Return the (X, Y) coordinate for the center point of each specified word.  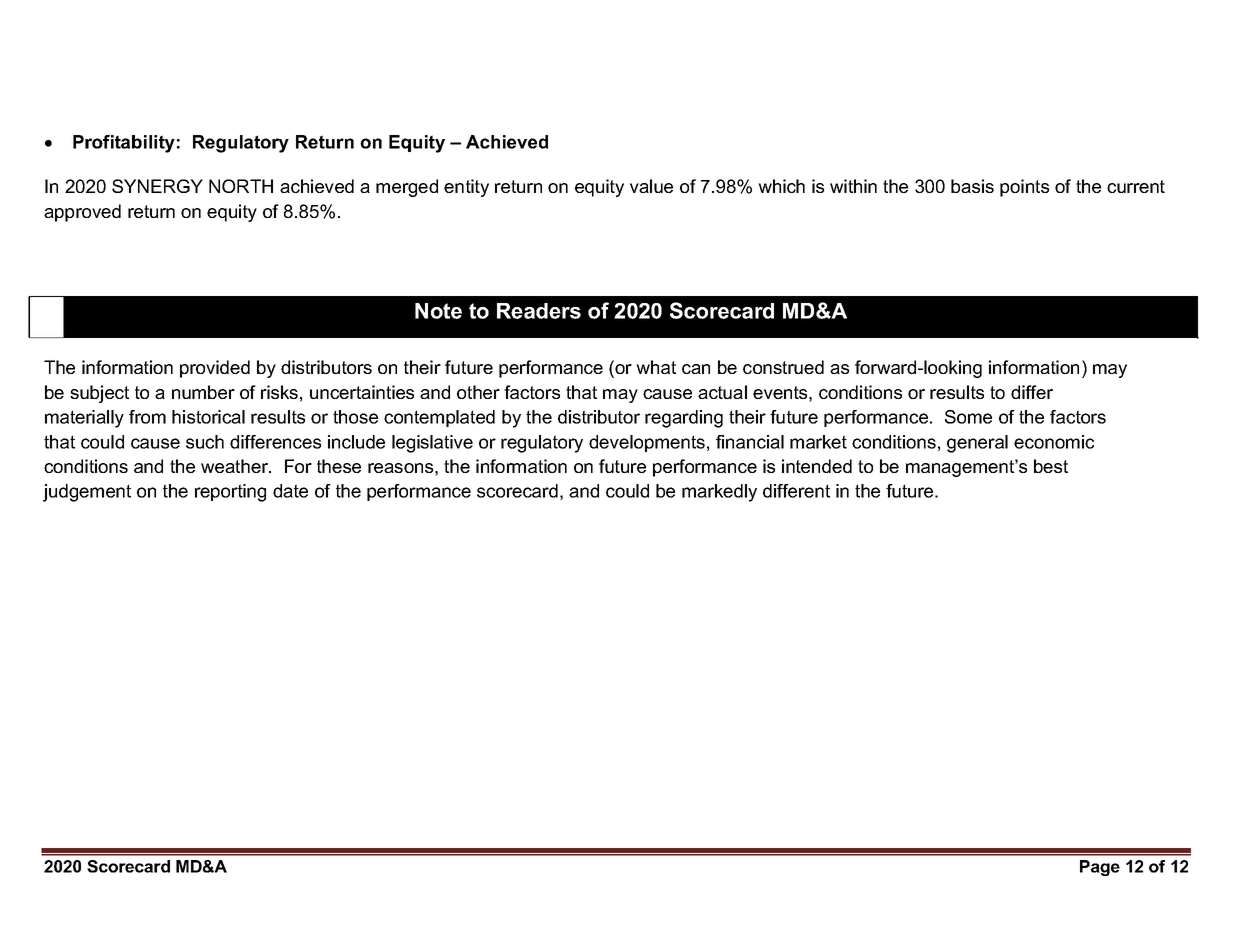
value (651, 186)
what (656, 367)
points (1024, 188)
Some (968, 417)
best (1051, 466)
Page (1100, 868)
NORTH (241, 186)
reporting (230, 493)
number (203, 392)
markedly (719, 493)
